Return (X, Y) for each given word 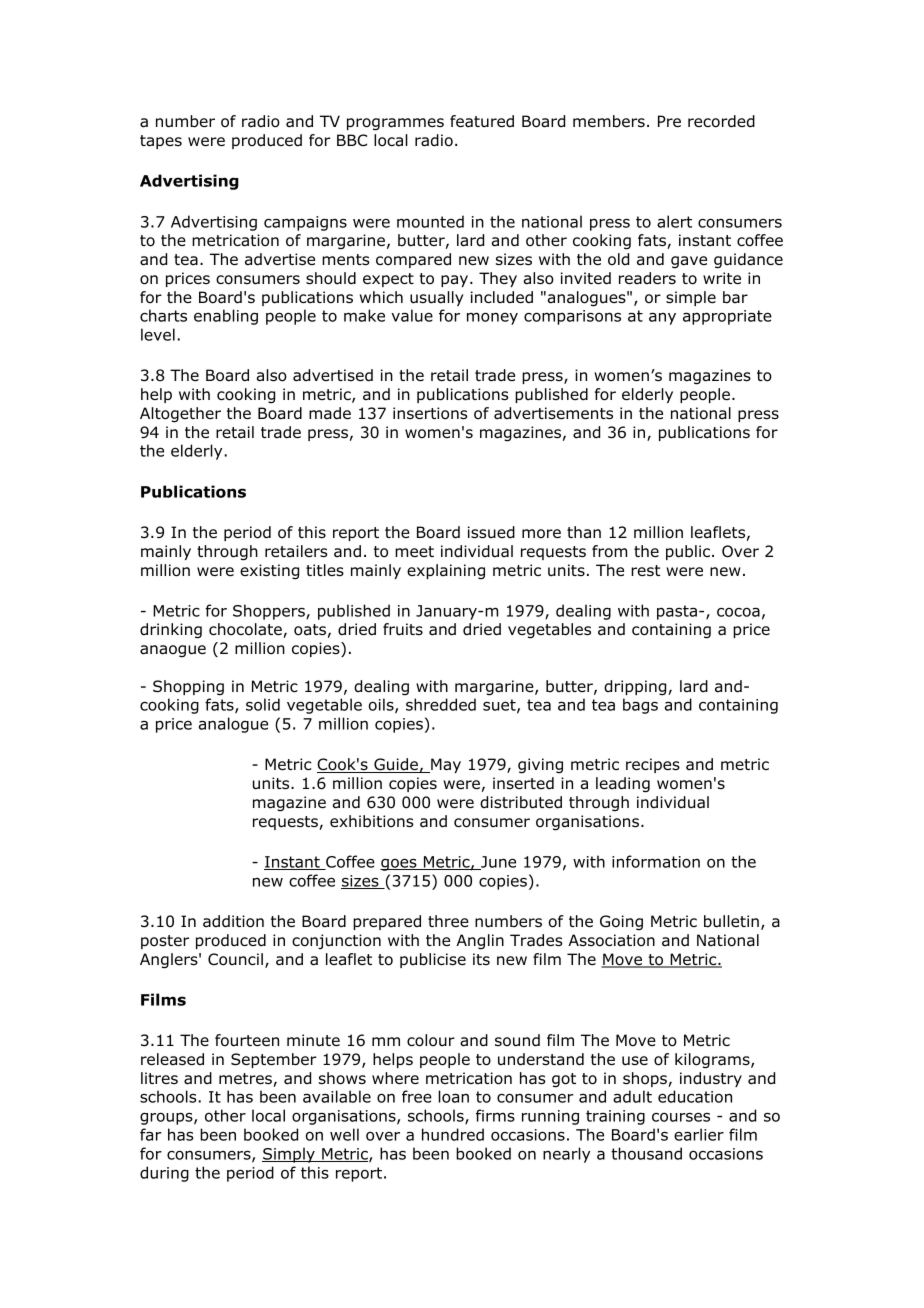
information (656, 861)
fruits (403, 629)
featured (482, 121)
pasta (677, 612)
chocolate (246, 630)
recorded (721, 121)
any (662, 318)
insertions (430, 413)
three (448, 921)
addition (233, 921)
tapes (161, 142)
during (164, 1174)
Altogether (180, 415)
